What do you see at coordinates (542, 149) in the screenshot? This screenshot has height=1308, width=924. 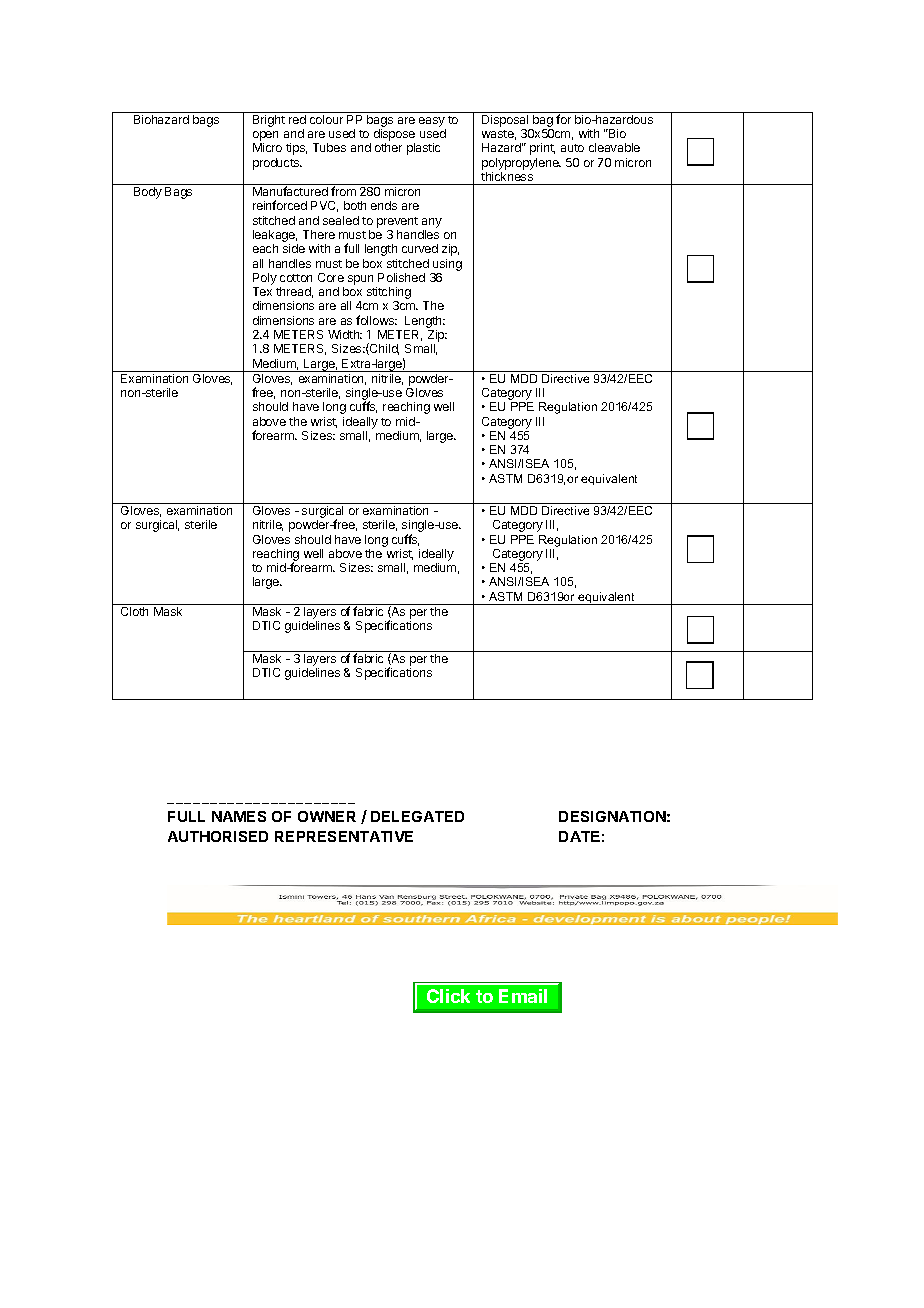 I see `print` at bounding box center [542, 149].
